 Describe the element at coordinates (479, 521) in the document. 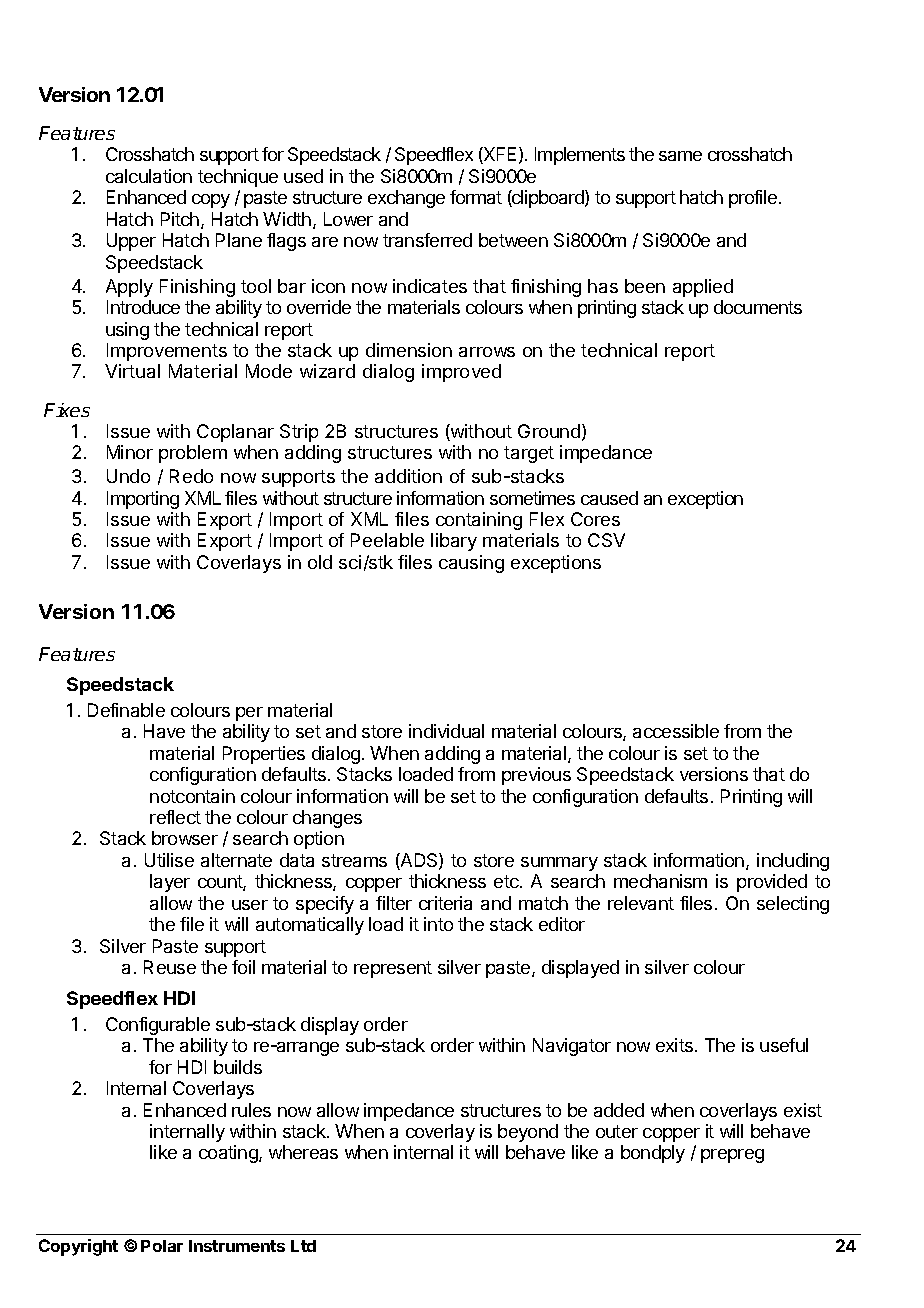

I see `containing` at that location.
